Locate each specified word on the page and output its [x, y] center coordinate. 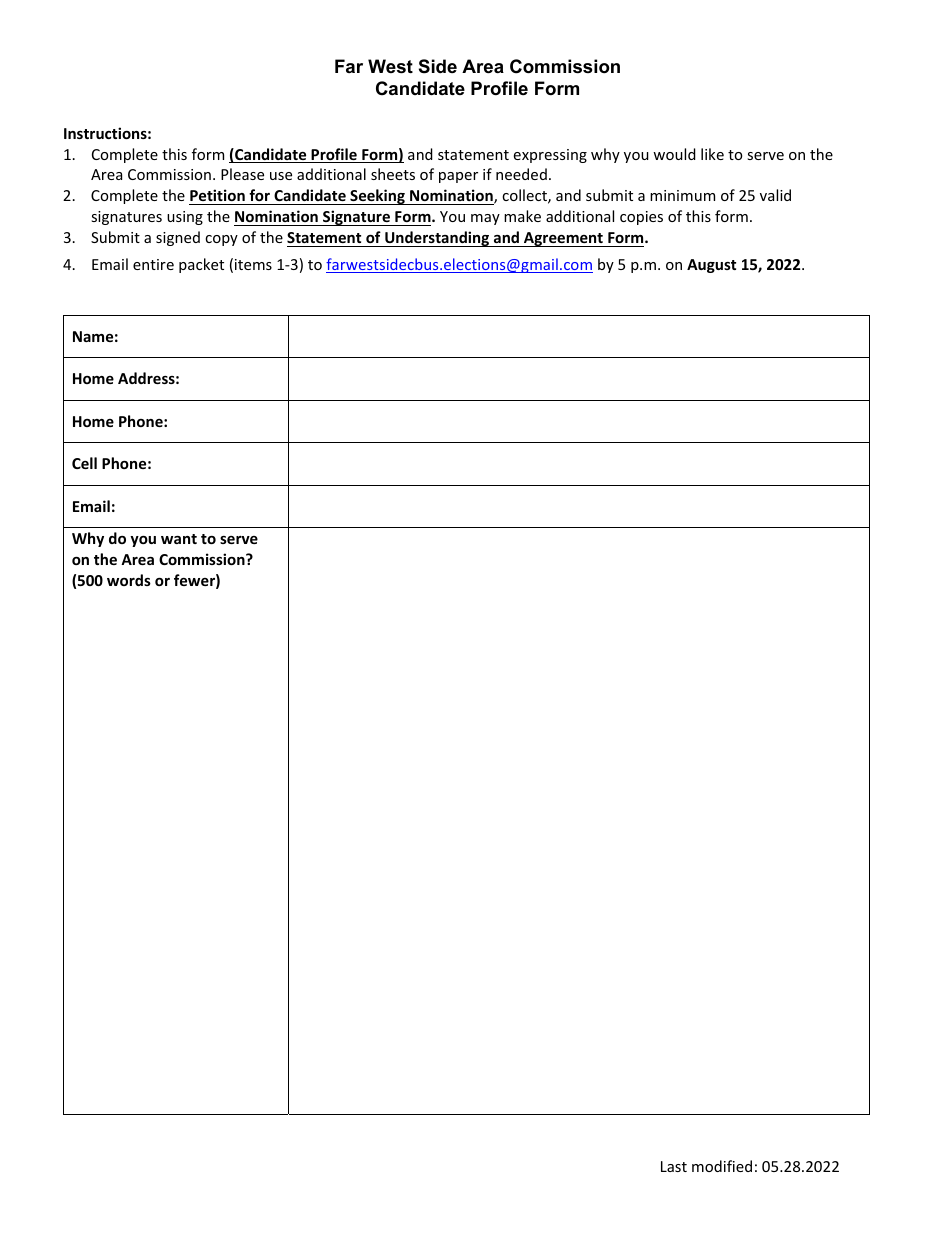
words [129, 580]
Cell [84, 463]
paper [458, 177]
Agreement [563, 239]
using [185, 218]
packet [201, 265]
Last [674, 1166]
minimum [682, 195]
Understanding [437, 239]
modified [722, 1166]
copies [641, 218]
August [711, 266]
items [253, 264]
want [179, 539]
